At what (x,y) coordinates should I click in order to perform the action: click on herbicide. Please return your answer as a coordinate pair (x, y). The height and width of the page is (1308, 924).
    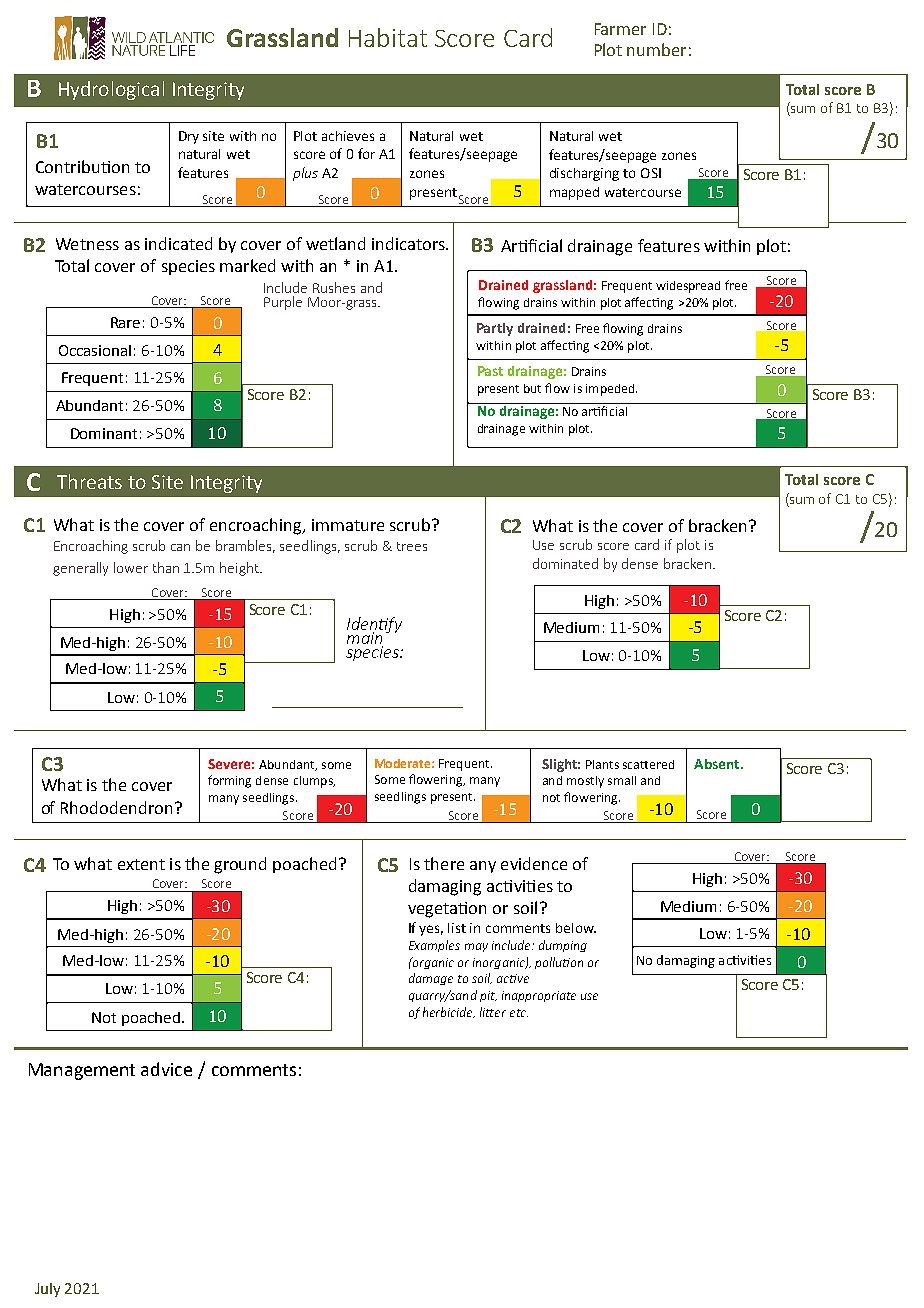
    Looking at the image, I should click on (449, 1012).
